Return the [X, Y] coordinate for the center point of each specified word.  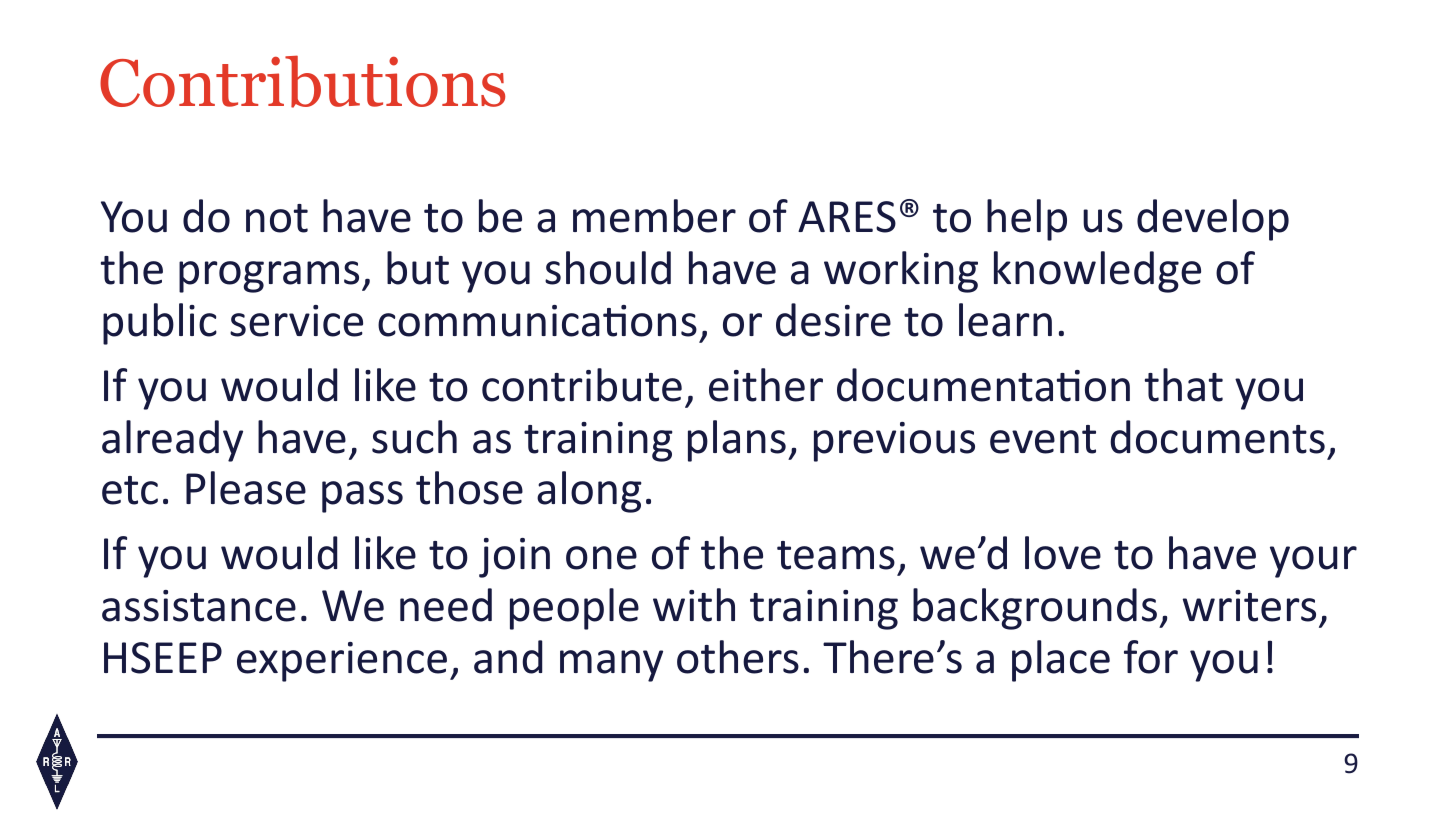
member [654, 216]
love [1063, 553]
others [738, 657]
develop [1213, 220]
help [1027, 220]
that [1184, 385]
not [277, 218]
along [589, 492]
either [766, 385]
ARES [847, 217]
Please [246, 488]
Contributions [302, 81]
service [296, 321]
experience [342, 662]
